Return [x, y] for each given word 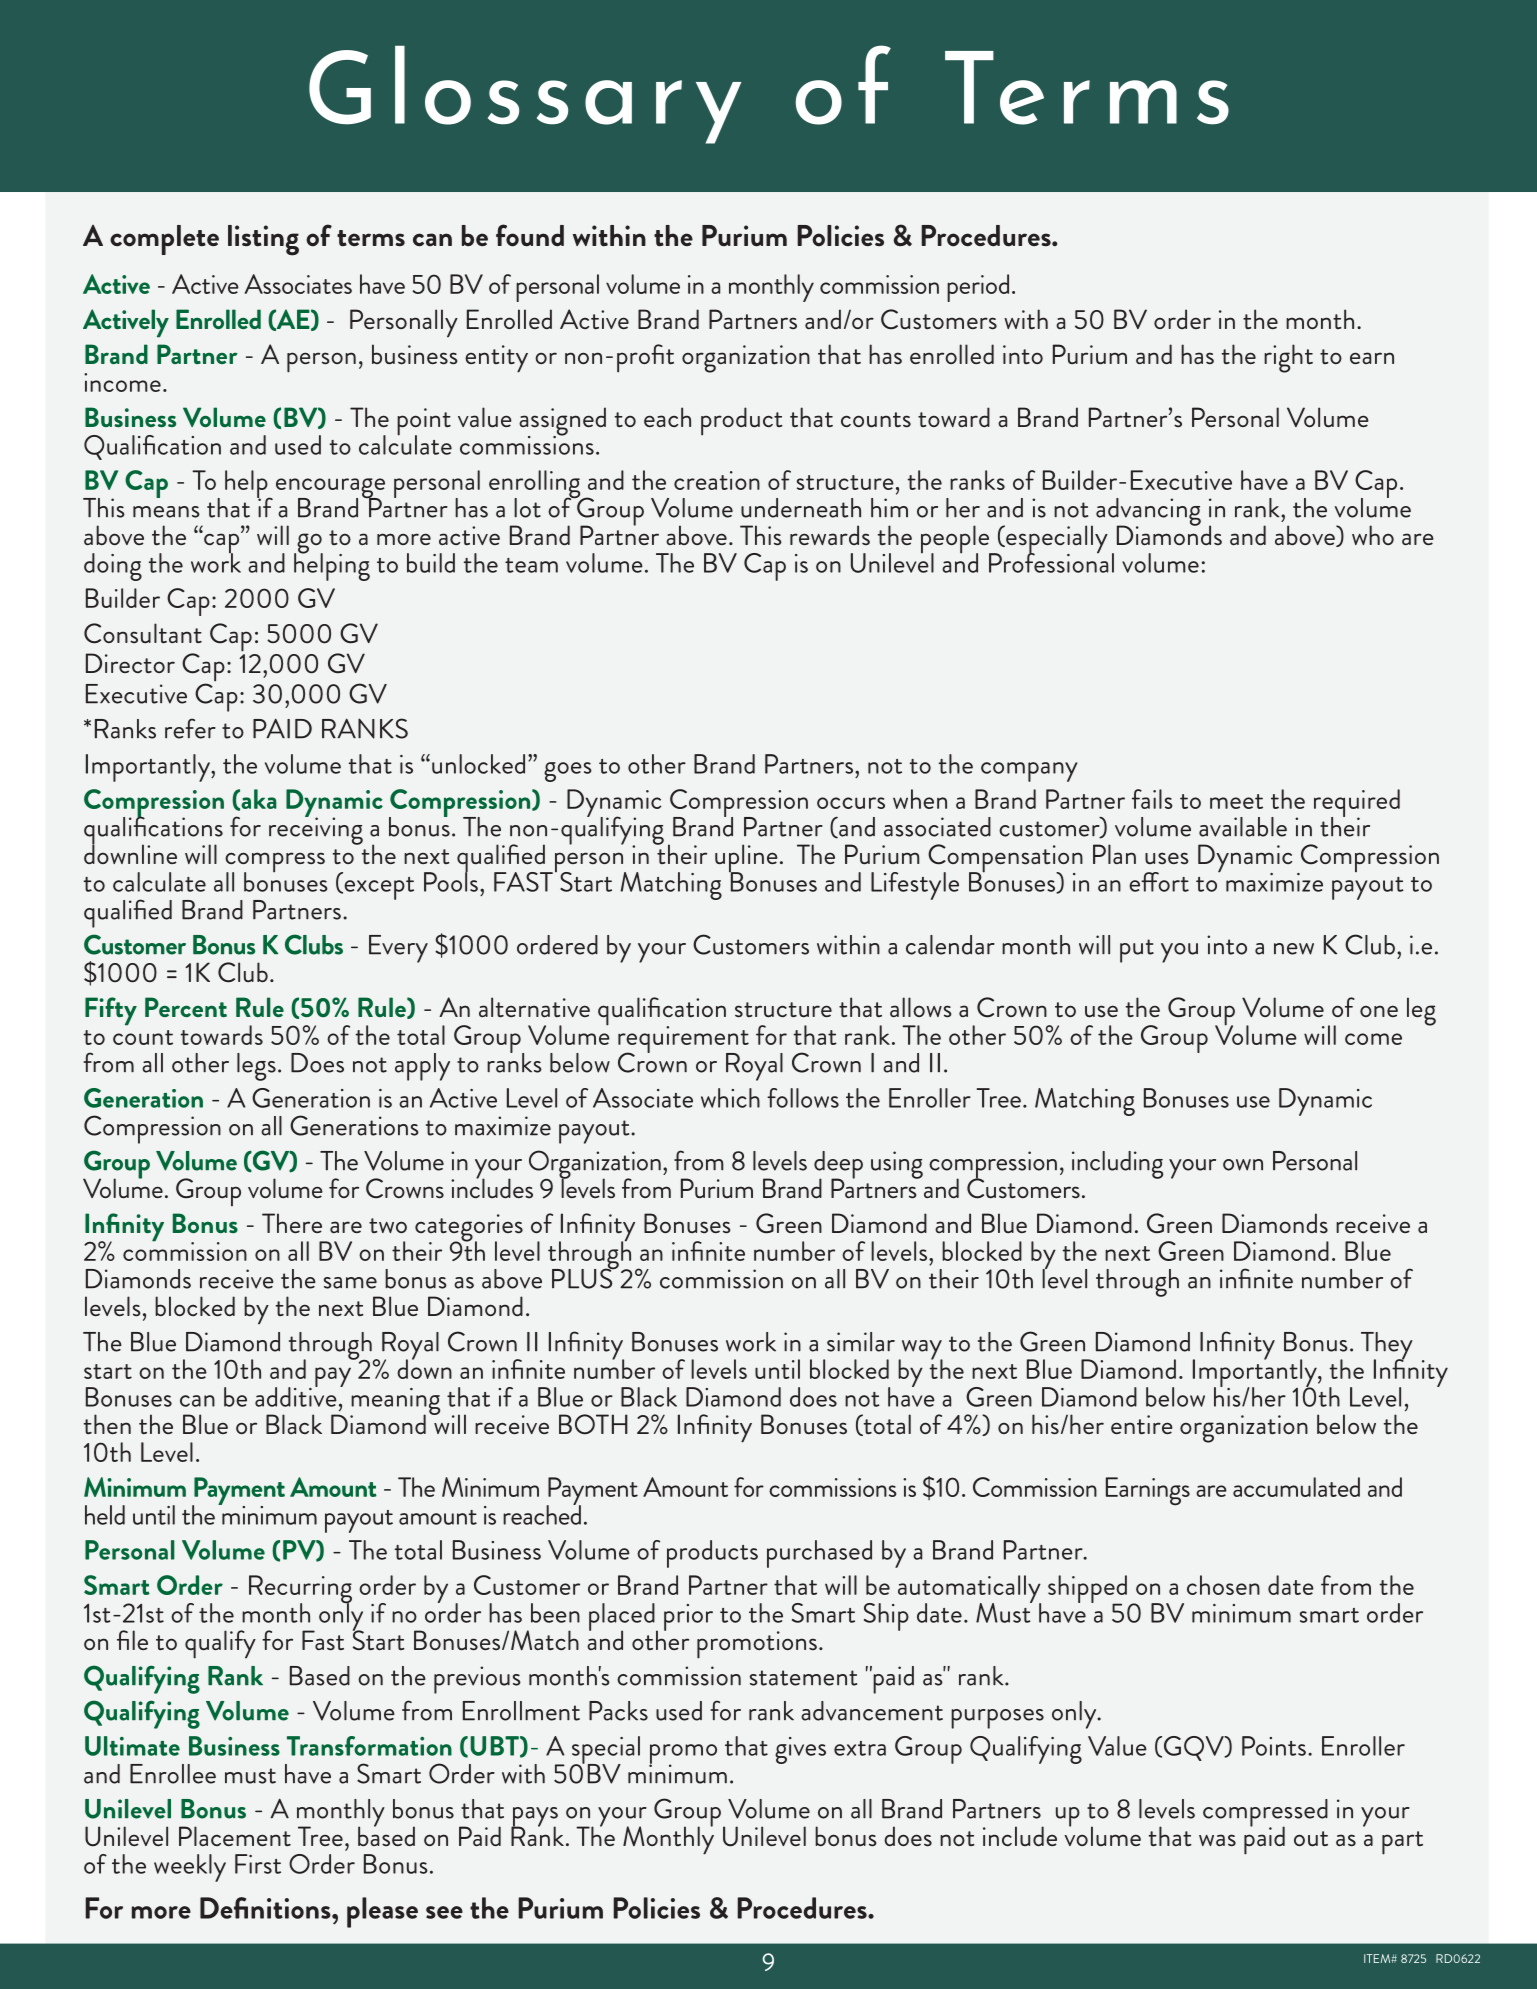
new [1294, 949]
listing [263, 240]
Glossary [525, 95]
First [258, 1864]
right [1288, 358]
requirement [683, 1040]
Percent [186, 1007]
